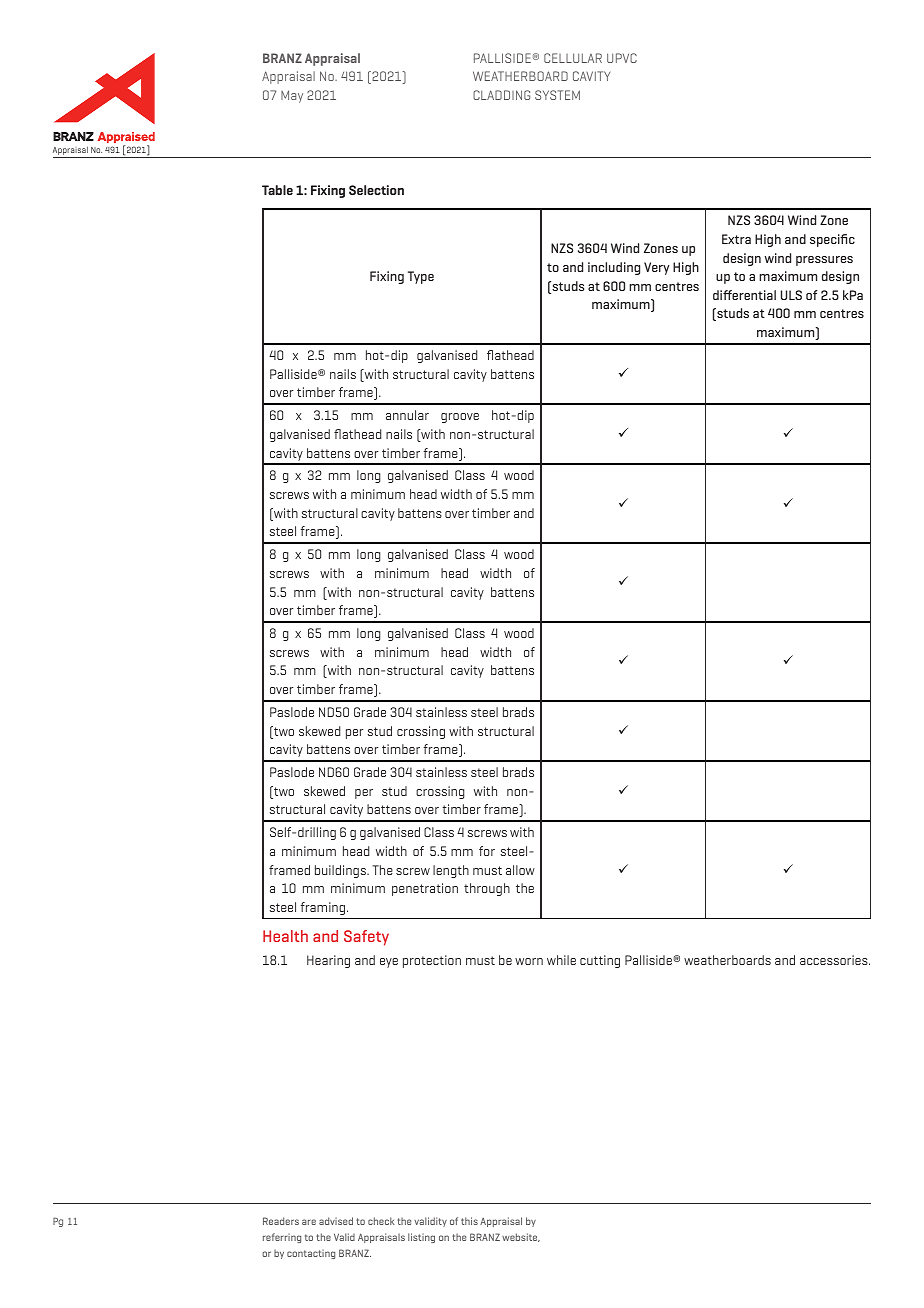 This document has width=924, height=1308. Describe the element at coordinates (460, 418) in the document. I see `groove` at that location.
